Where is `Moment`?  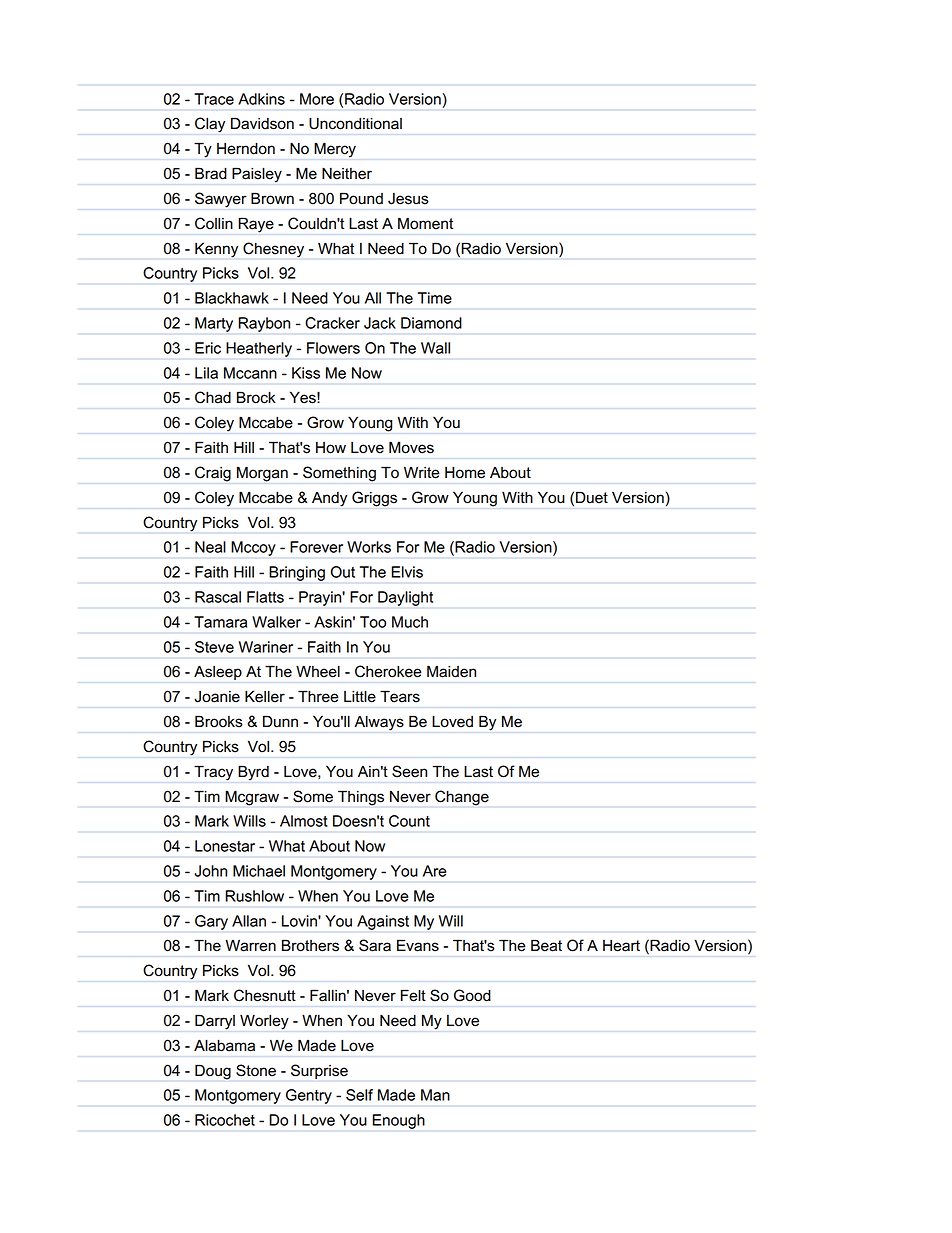 Moment is located at coordinates (425, 223).
